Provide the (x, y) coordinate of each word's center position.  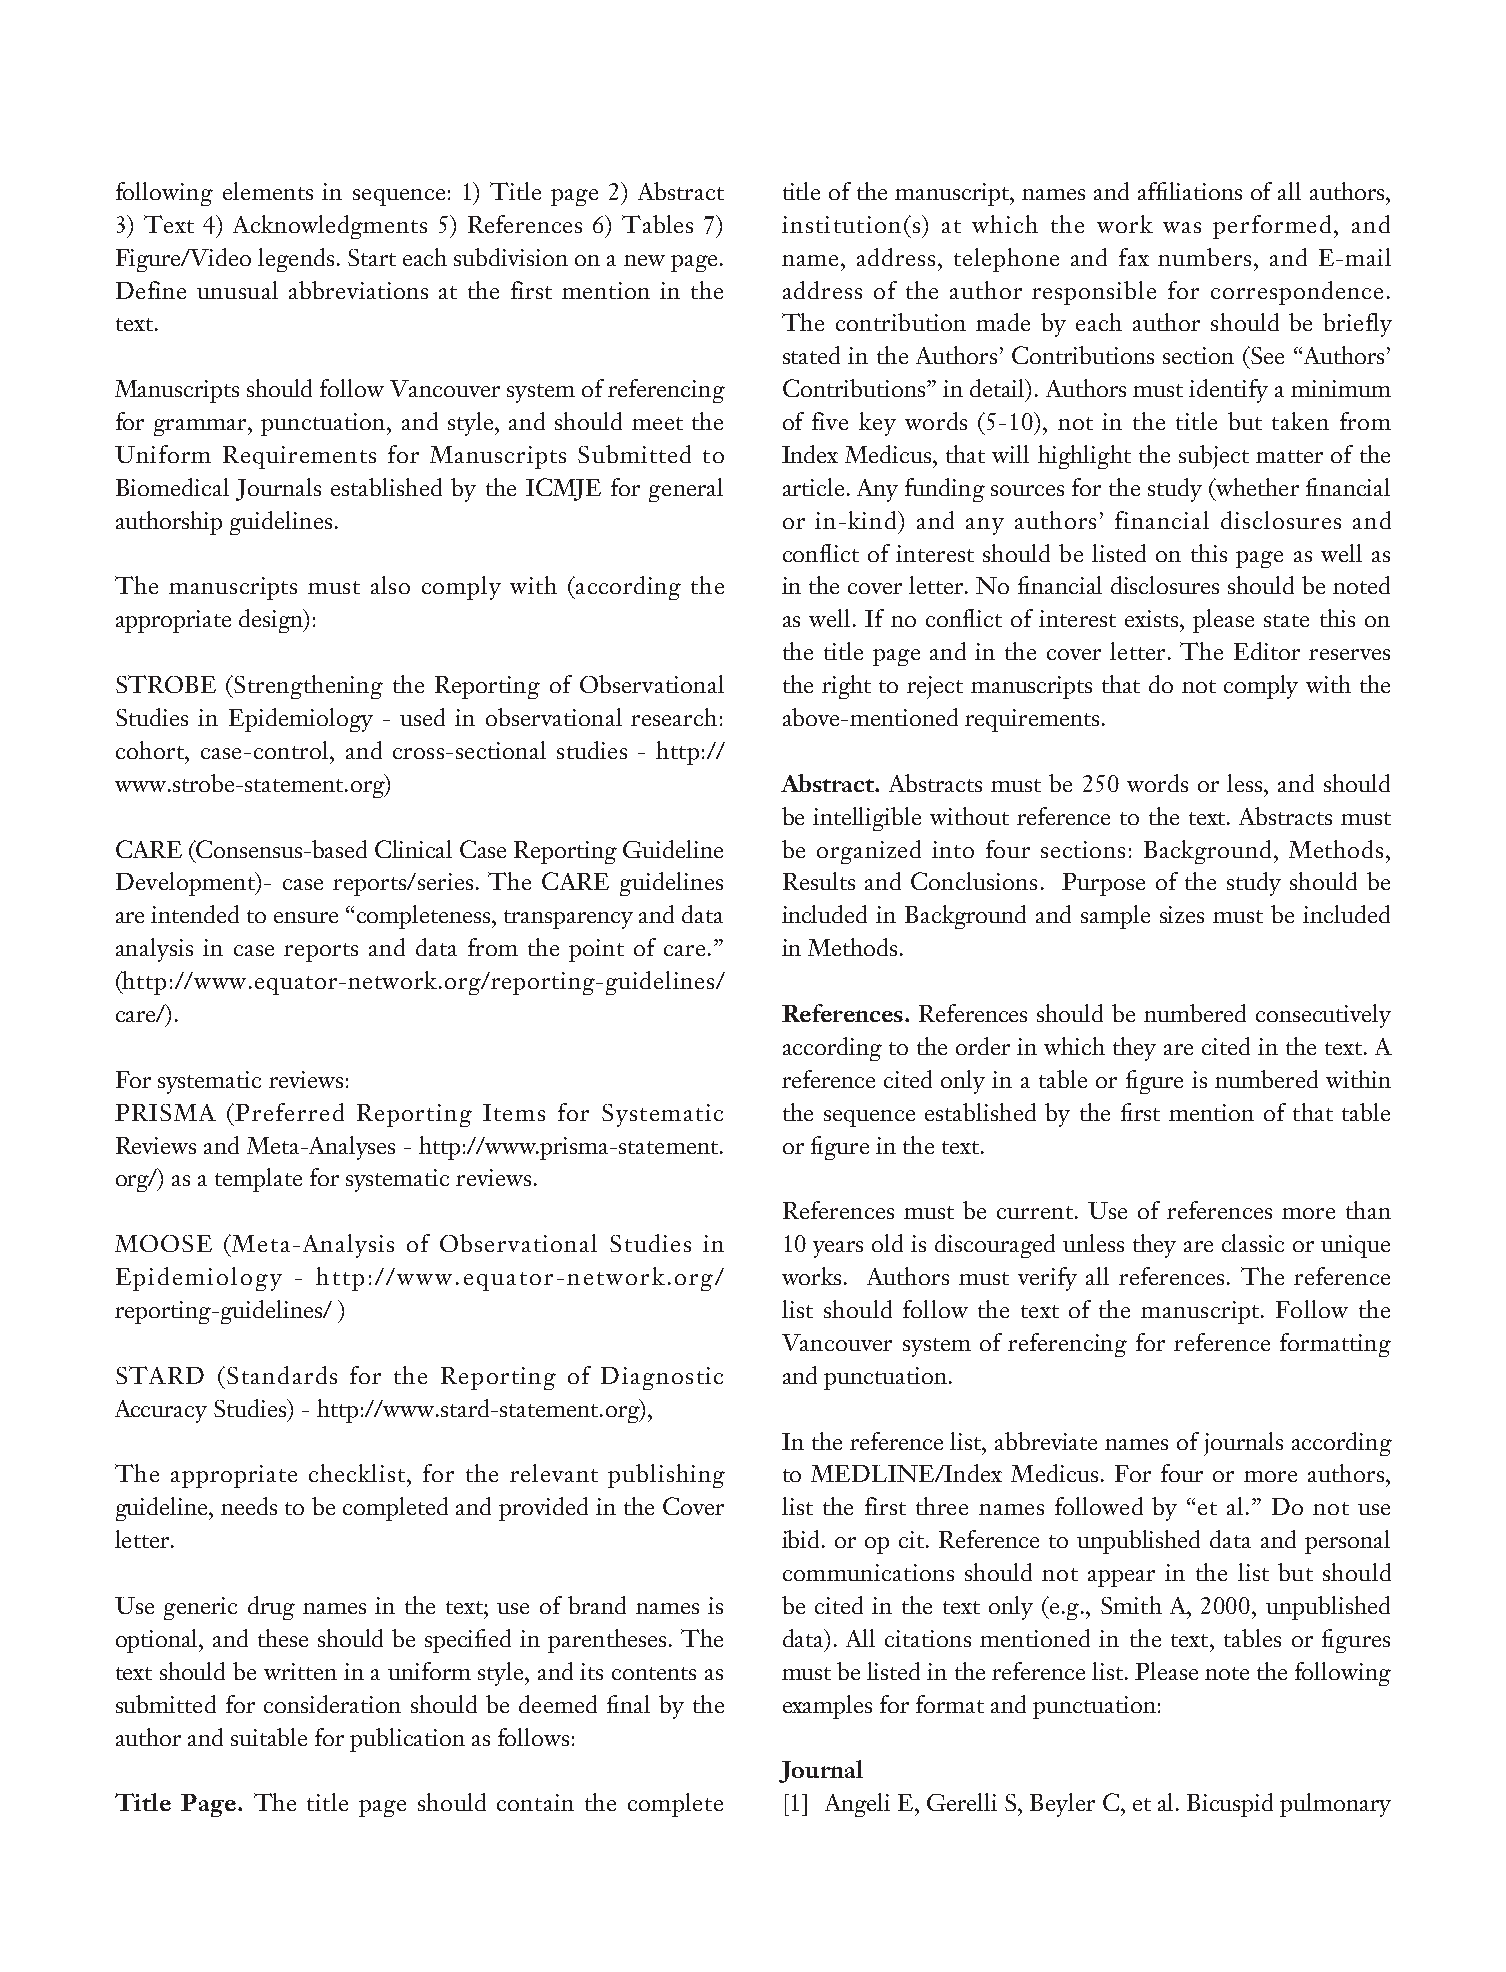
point (596, 950)
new (644, 260)
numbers (1204, 257)
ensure (306, 917)
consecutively (1323, 1016)
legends (296, 260)
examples (827, 1707)
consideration (332, 1704)
